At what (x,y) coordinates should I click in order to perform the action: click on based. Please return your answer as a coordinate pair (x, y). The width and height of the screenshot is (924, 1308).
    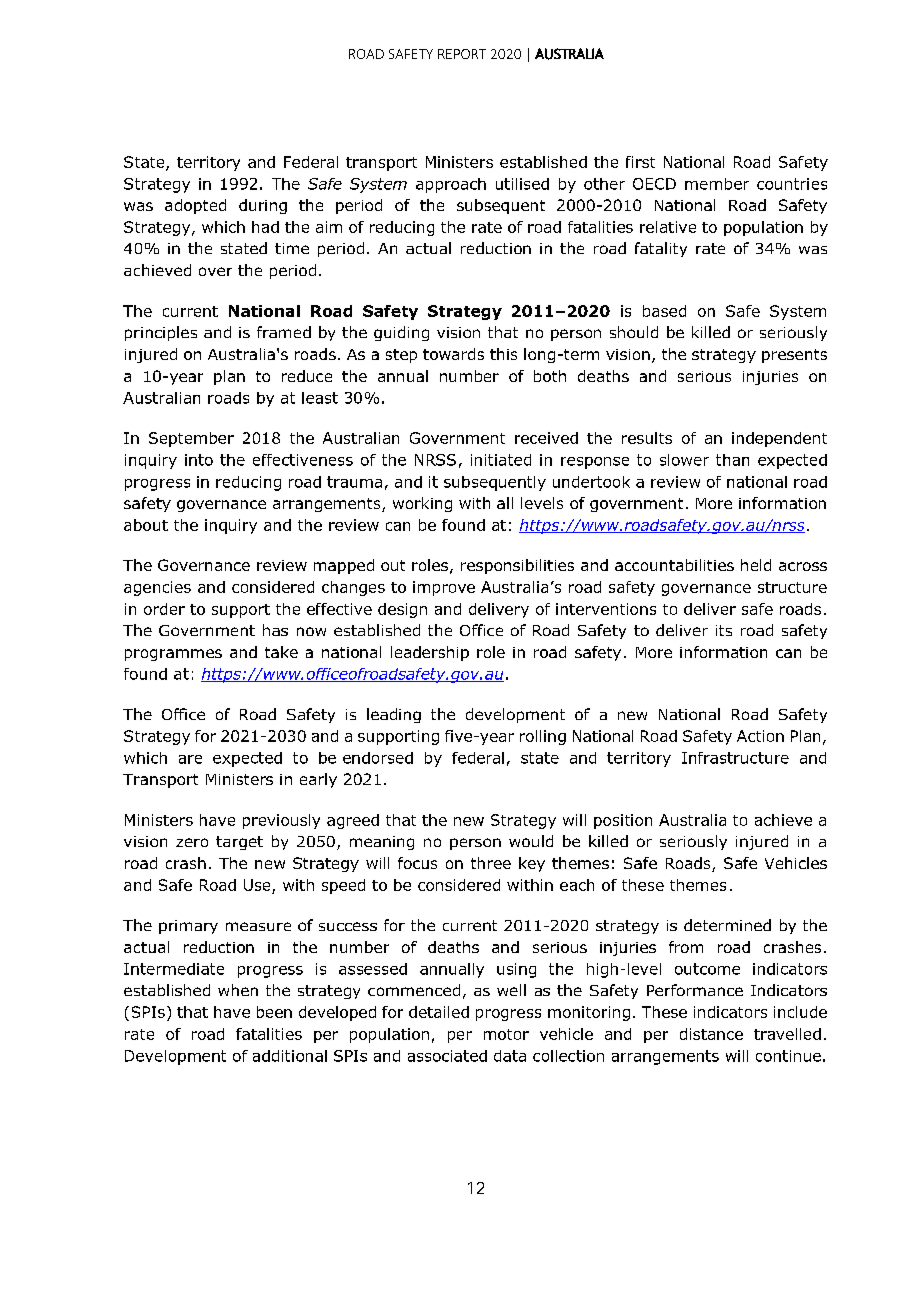
    Looking at the image, I should click on (664, 311).
